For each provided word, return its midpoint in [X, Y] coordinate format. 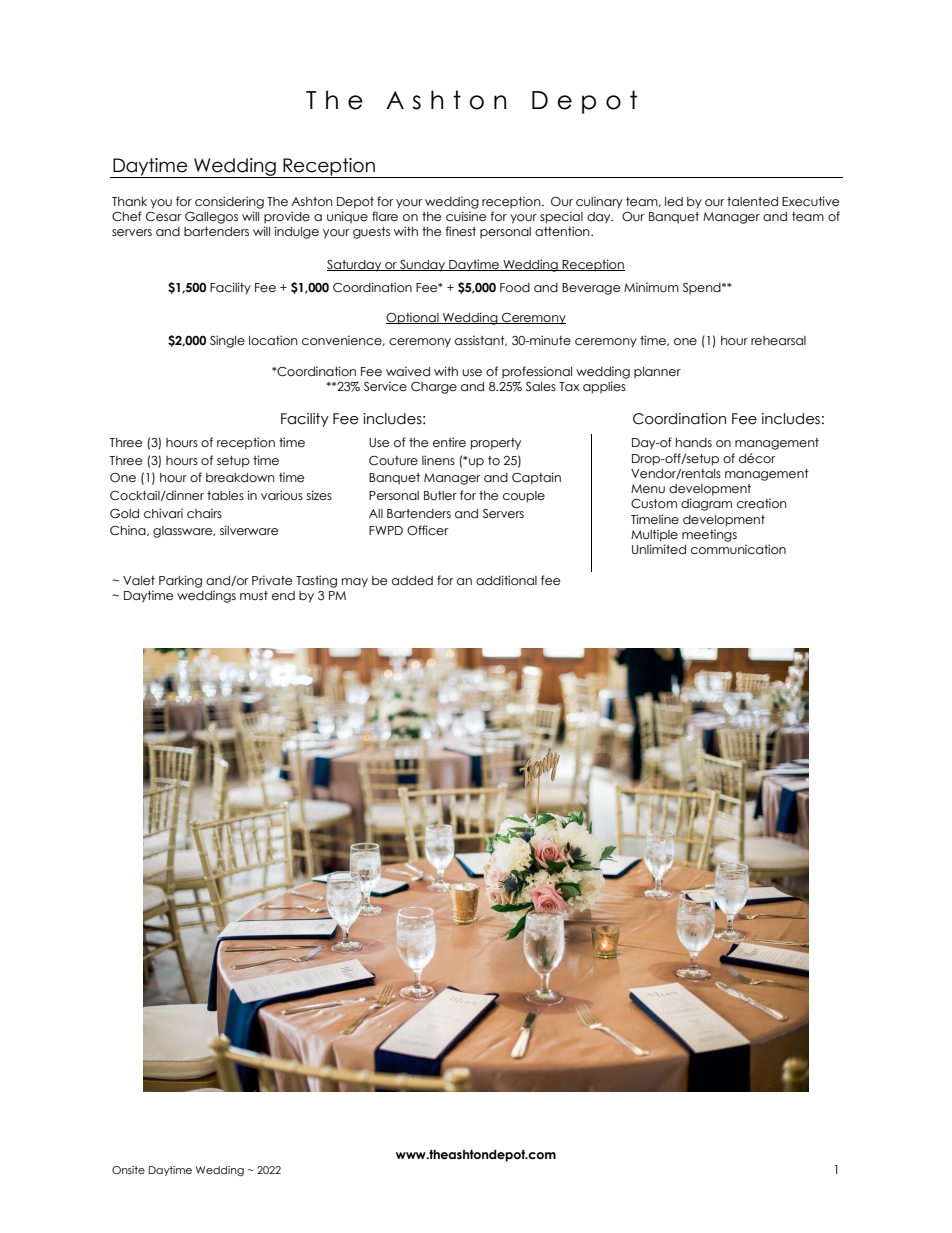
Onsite [128, 1170]
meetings [709, 535]
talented [752, 202]
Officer [427, 530]
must [254, 595]
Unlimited [659, 549]
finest [461, 231]
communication [738, 549]
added [412, 580]
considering [229, 202]
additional [506, 580]
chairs [204, 513]
